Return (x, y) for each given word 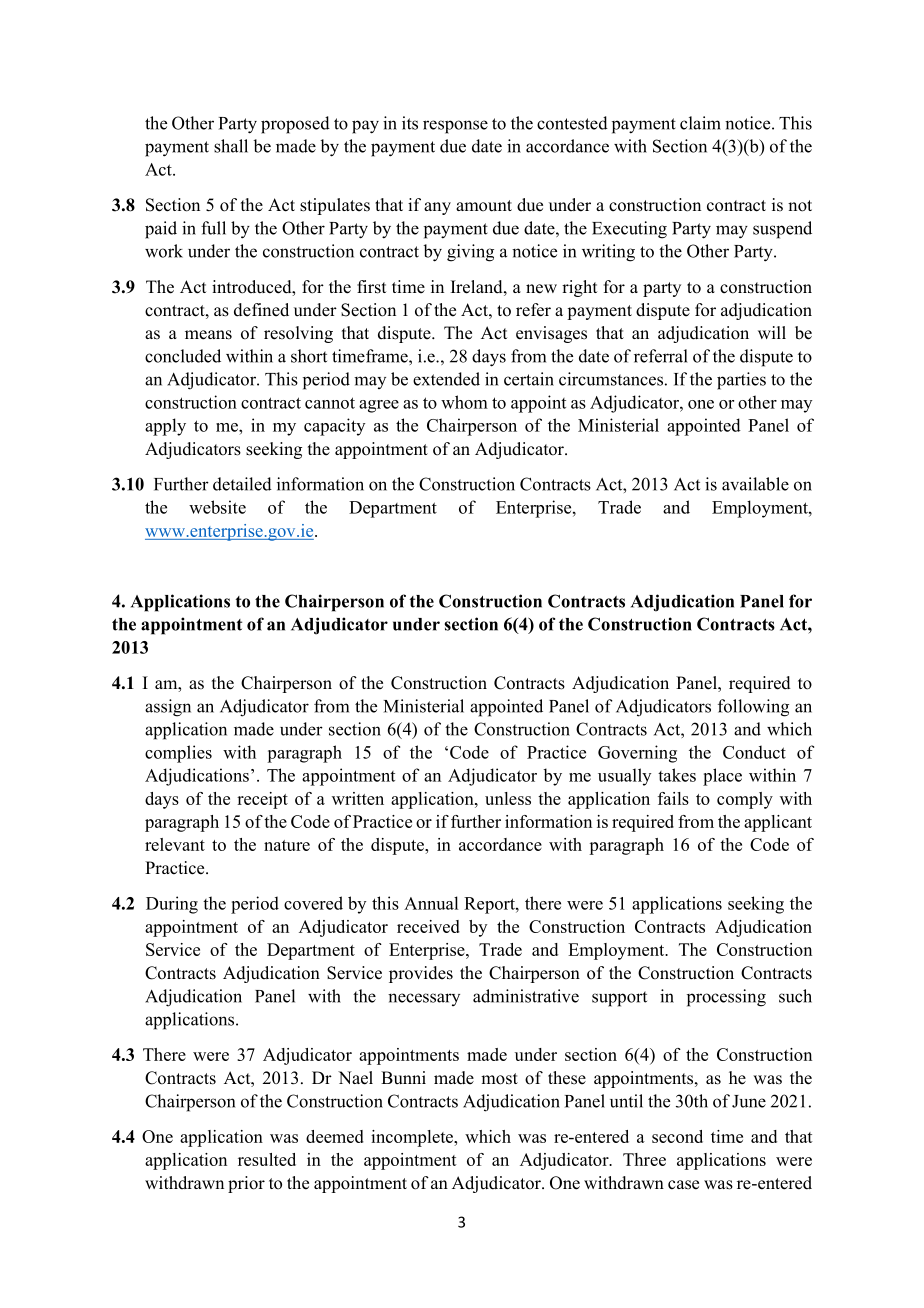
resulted (267, 1159)
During (172, 905)
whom (464, 402)
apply (165, 427)
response (455, 127)
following (753, 708)
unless (508, 798)
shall (231, 146)
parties (741, 381)
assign (168, 708)
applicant (778, 823)
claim (700, 123)
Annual (431, 903)
